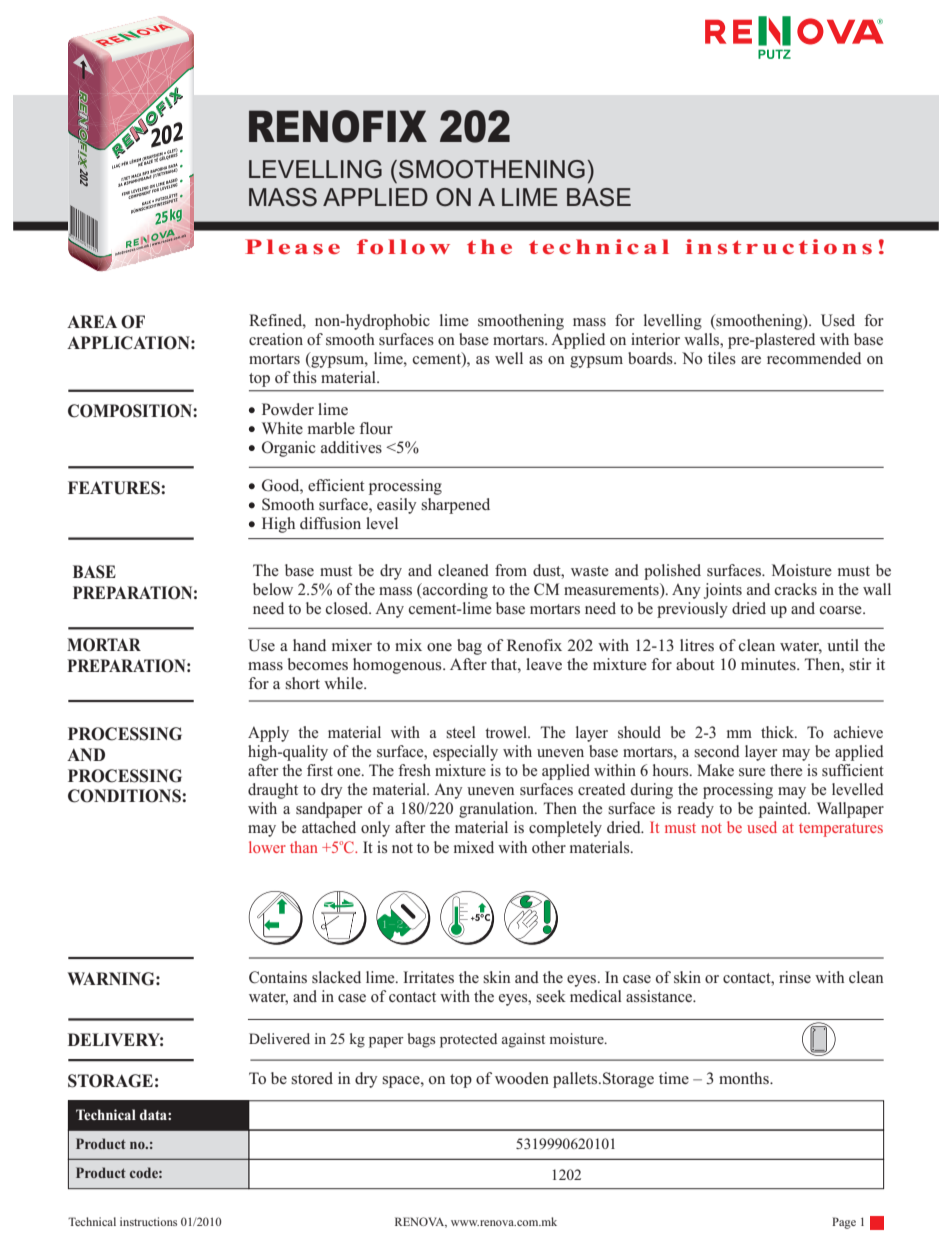 The image size is (952, 1233). What do you see at coordinates (92, 321) in the page?
I see `AREA` at bounding box center [92, 321].
